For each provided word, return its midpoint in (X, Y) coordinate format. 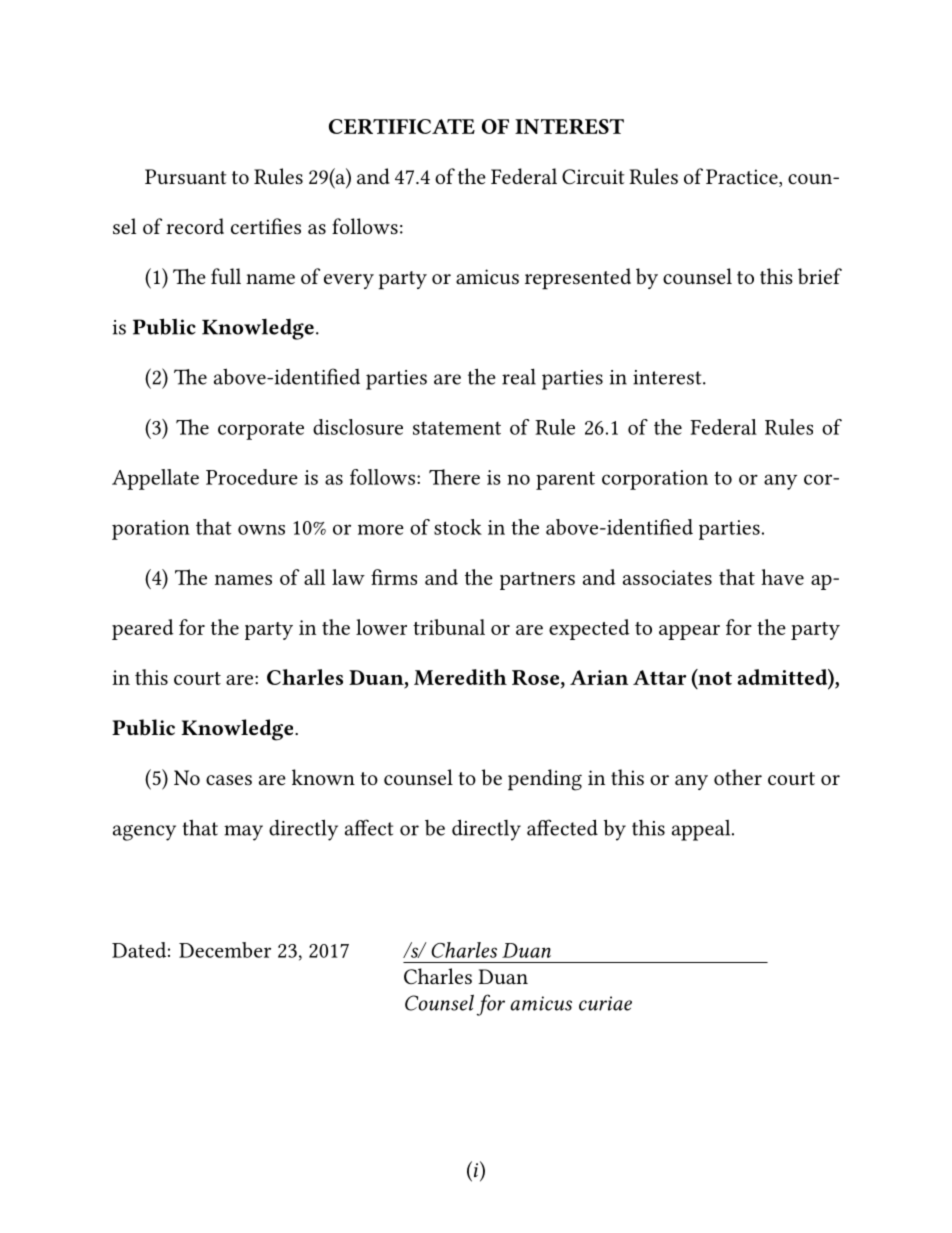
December (225, 950)
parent (565, 480)
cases (229, 780)
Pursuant (186, 176)
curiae (605, 1003)
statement (457, 428)
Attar (659, 677)
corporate (261, 430)
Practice (743, 178)
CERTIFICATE (402, 126)
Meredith (460, 677)
